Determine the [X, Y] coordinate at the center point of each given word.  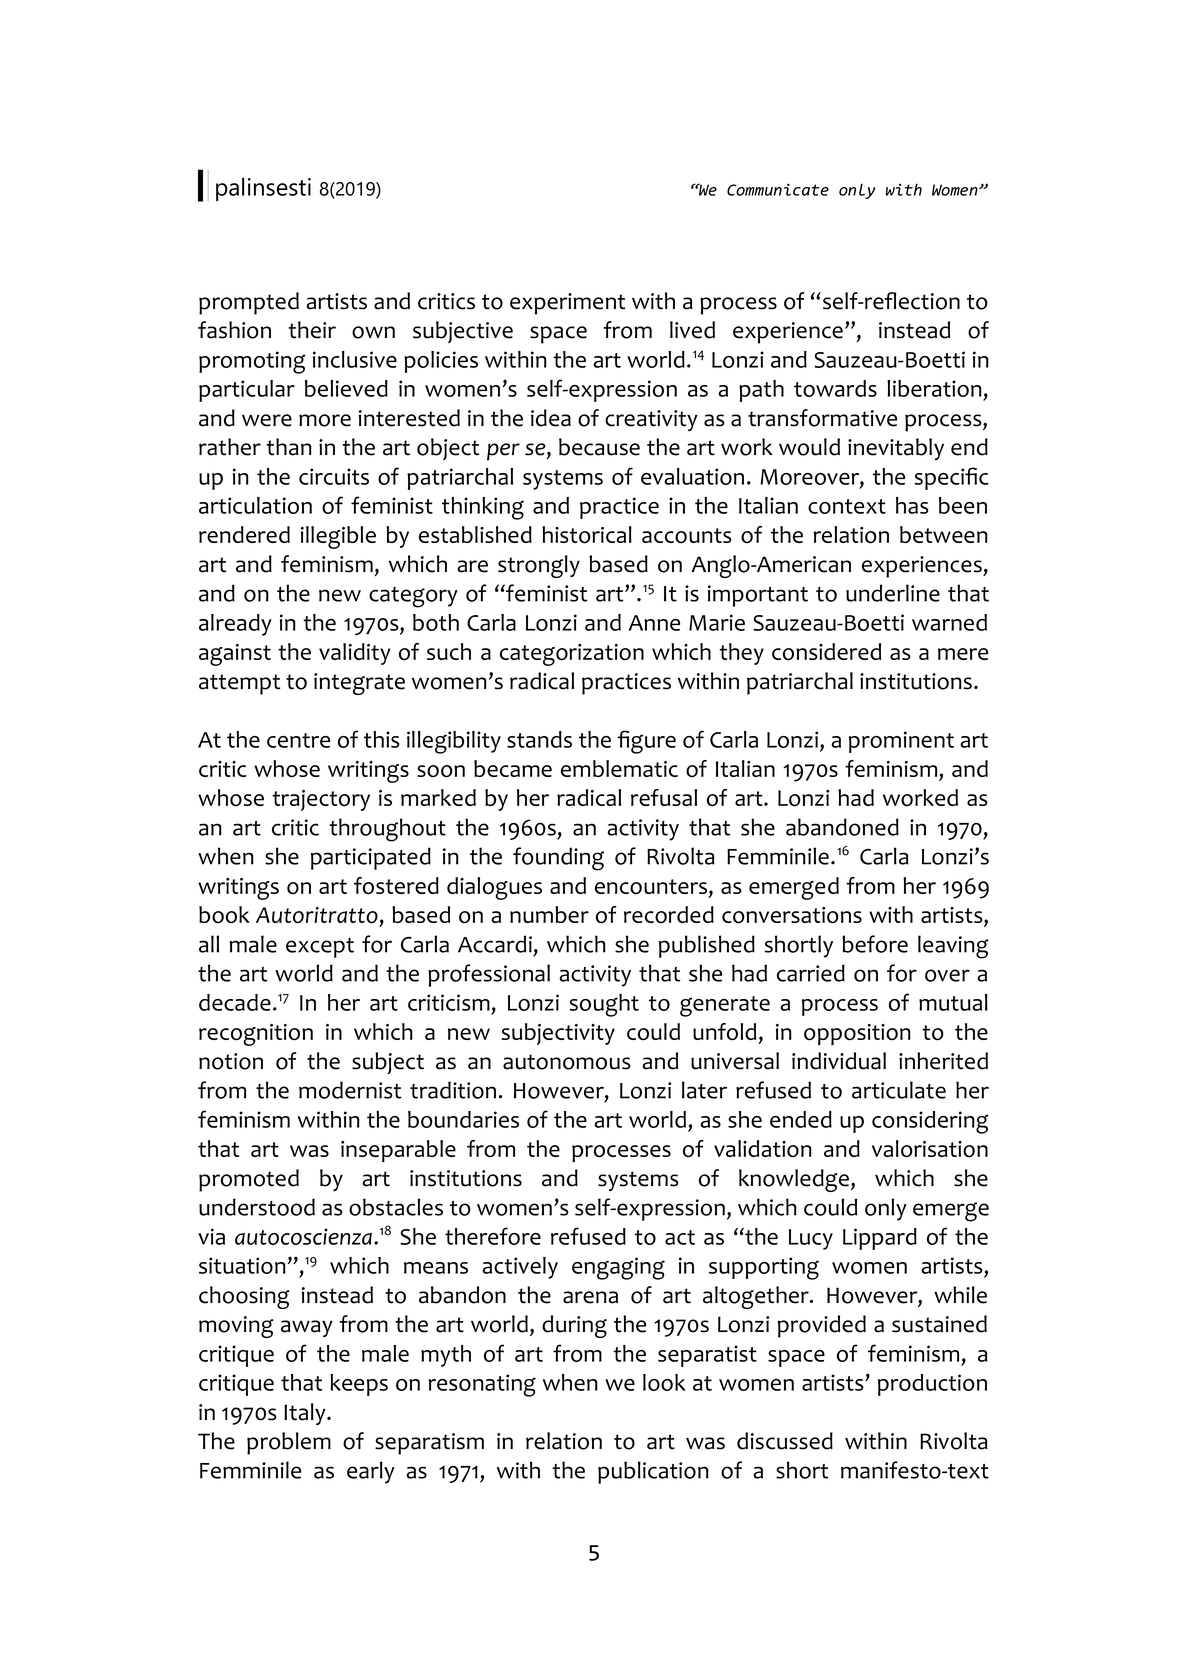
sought [604, 1005]
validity [355, 654]
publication [653, 1472]
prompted [249, 303]
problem [289, 1443]
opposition [857, 1034]
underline [893, 593]
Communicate [778, 189]
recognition [256, 1035]
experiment [567, 304]
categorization [572, 655]
